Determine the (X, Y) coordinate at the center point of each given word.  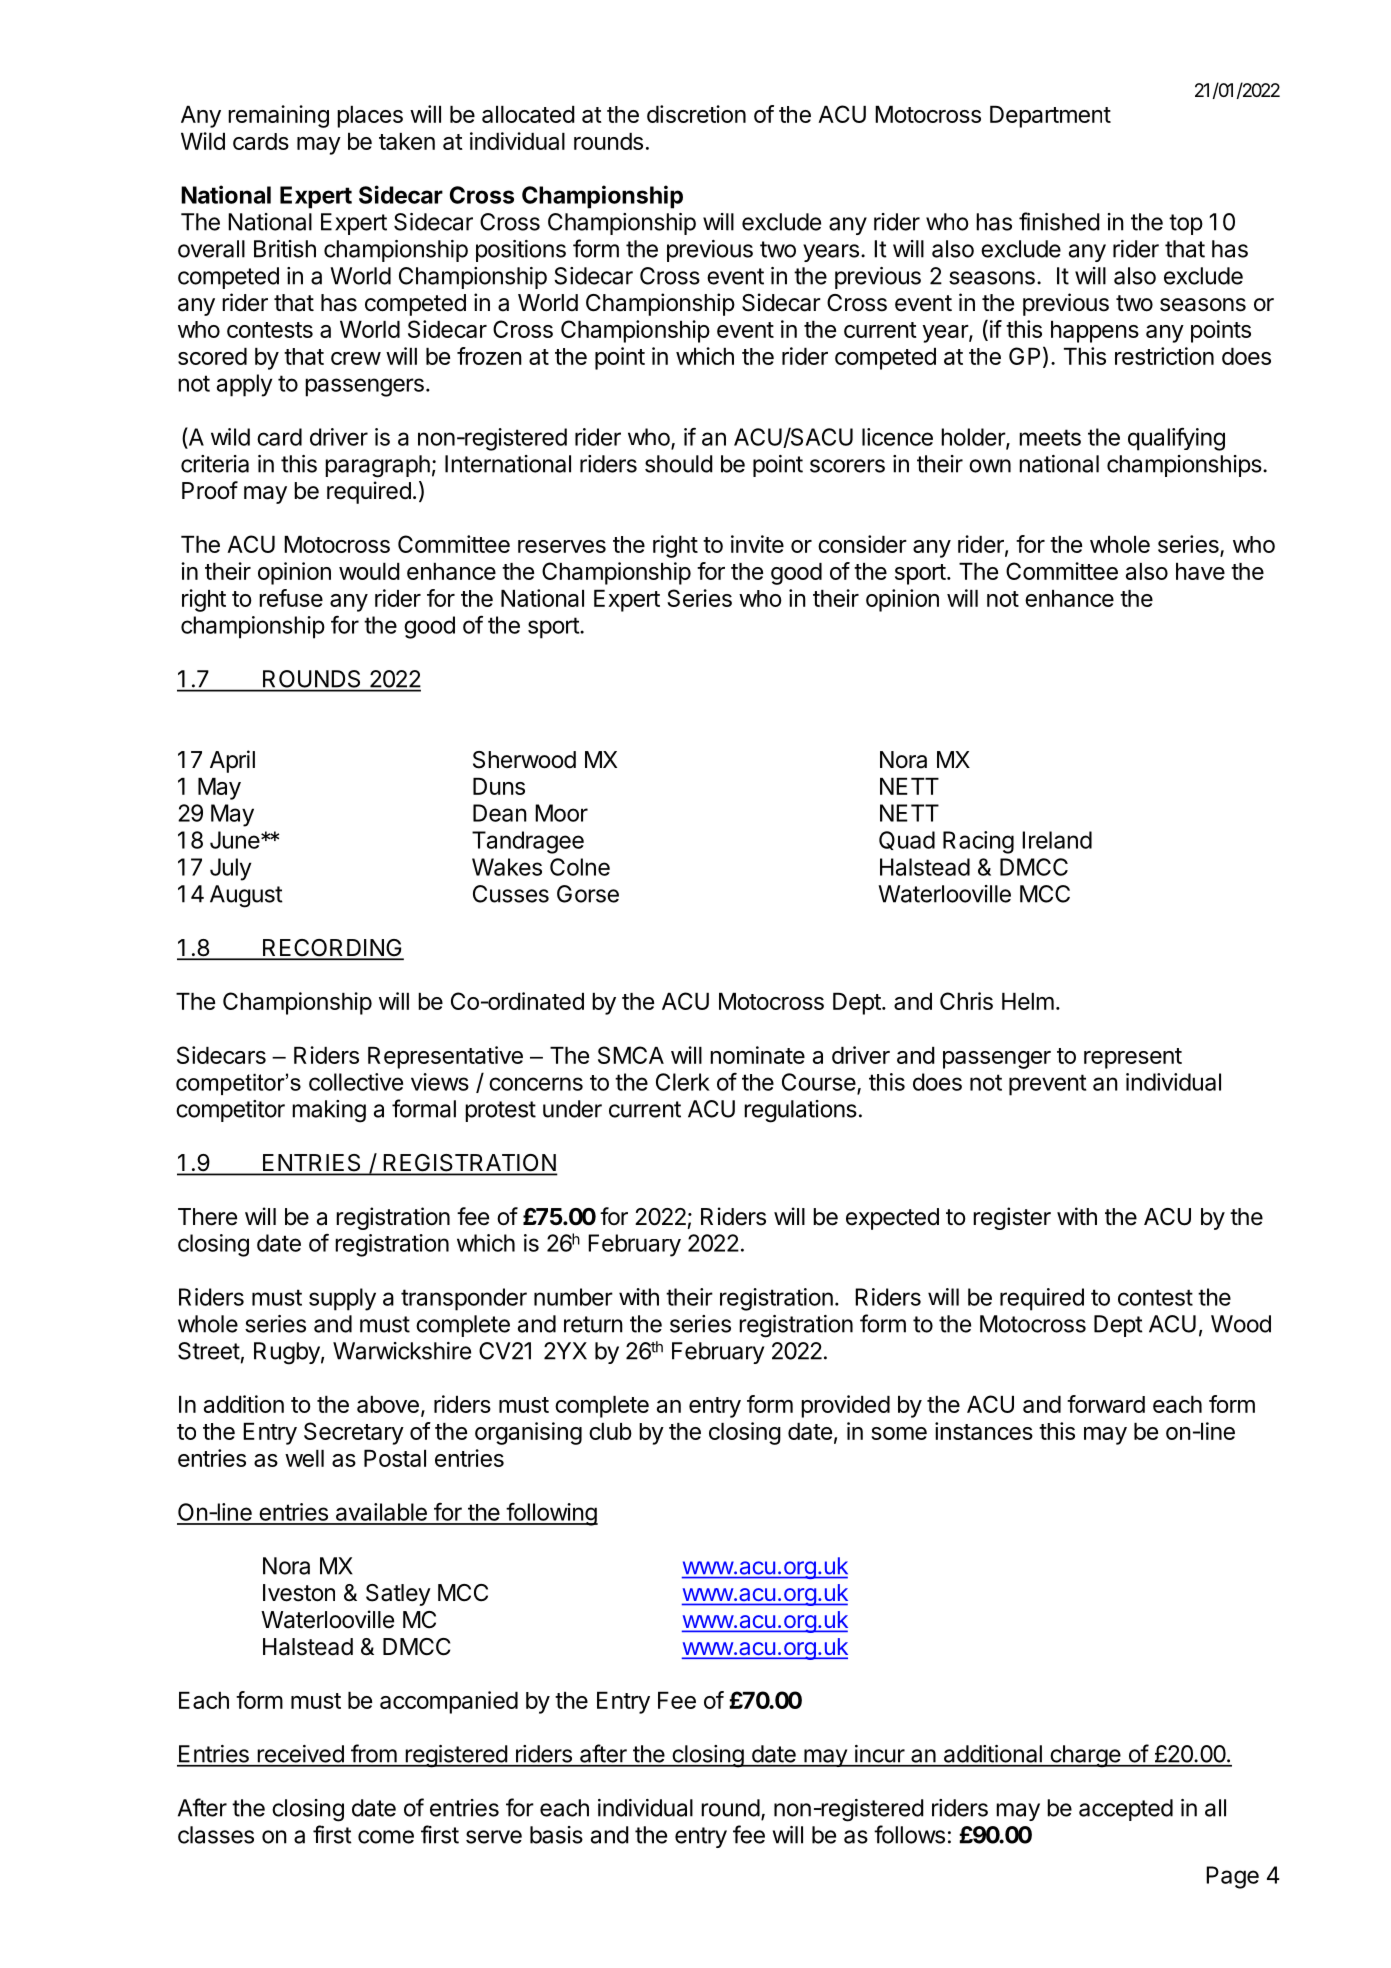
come (386, 1837)
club (610, 1431)
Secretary (354, 1433)
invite (757, 544)
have (1200, 571)
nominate (757, 1055)
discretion (696, 114)
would (369, 571)
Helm (1028, 1001)
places (370, 117)
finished (1059, 221)
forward (1106, 1404)
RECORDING (332, 949)
